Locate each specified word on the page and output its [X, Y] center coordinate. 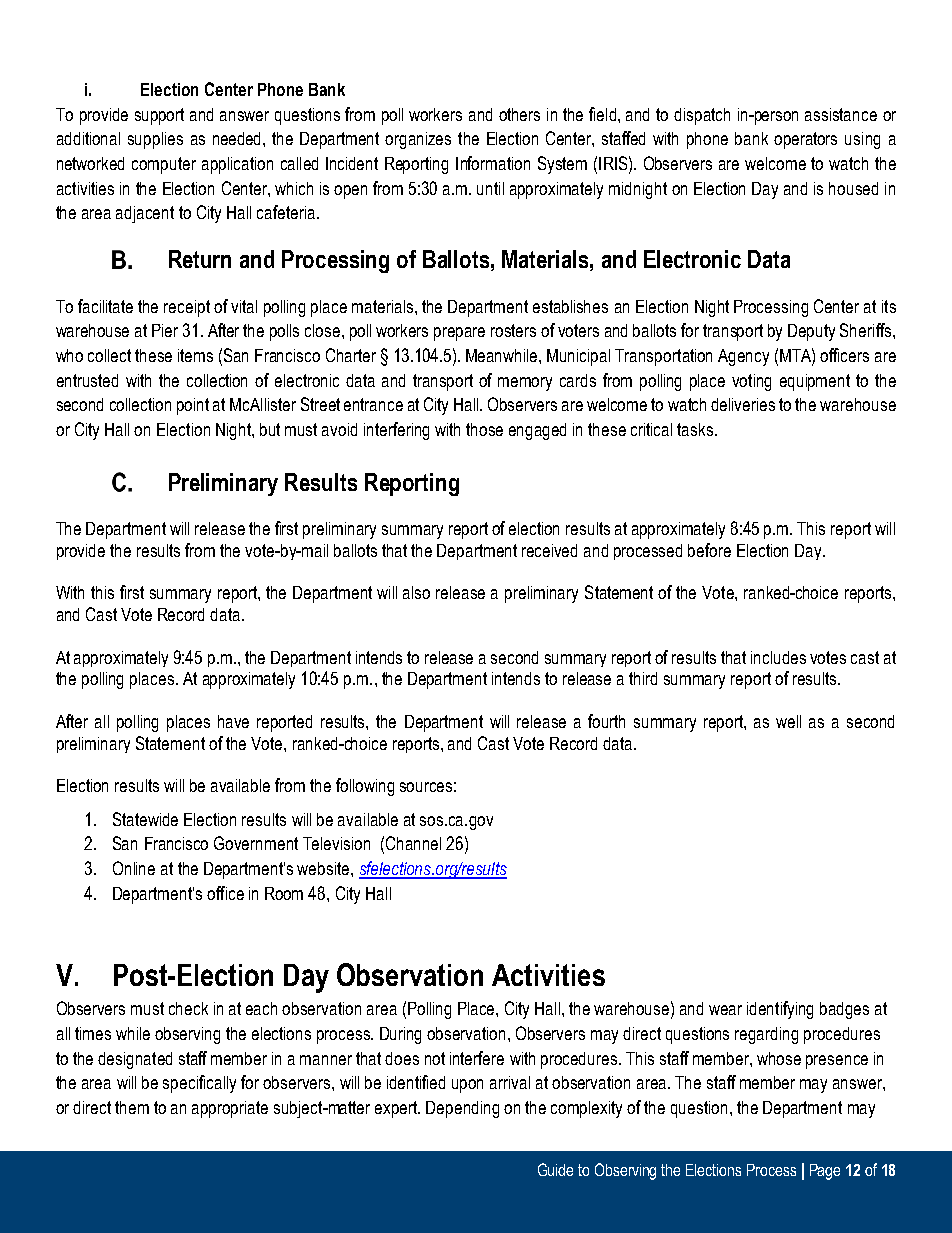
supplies [155, 140]
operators [805, 140]
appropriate [230, 1109]
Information [493, 163]
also [416, 592]
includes [778, 657]
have [233, 721]
